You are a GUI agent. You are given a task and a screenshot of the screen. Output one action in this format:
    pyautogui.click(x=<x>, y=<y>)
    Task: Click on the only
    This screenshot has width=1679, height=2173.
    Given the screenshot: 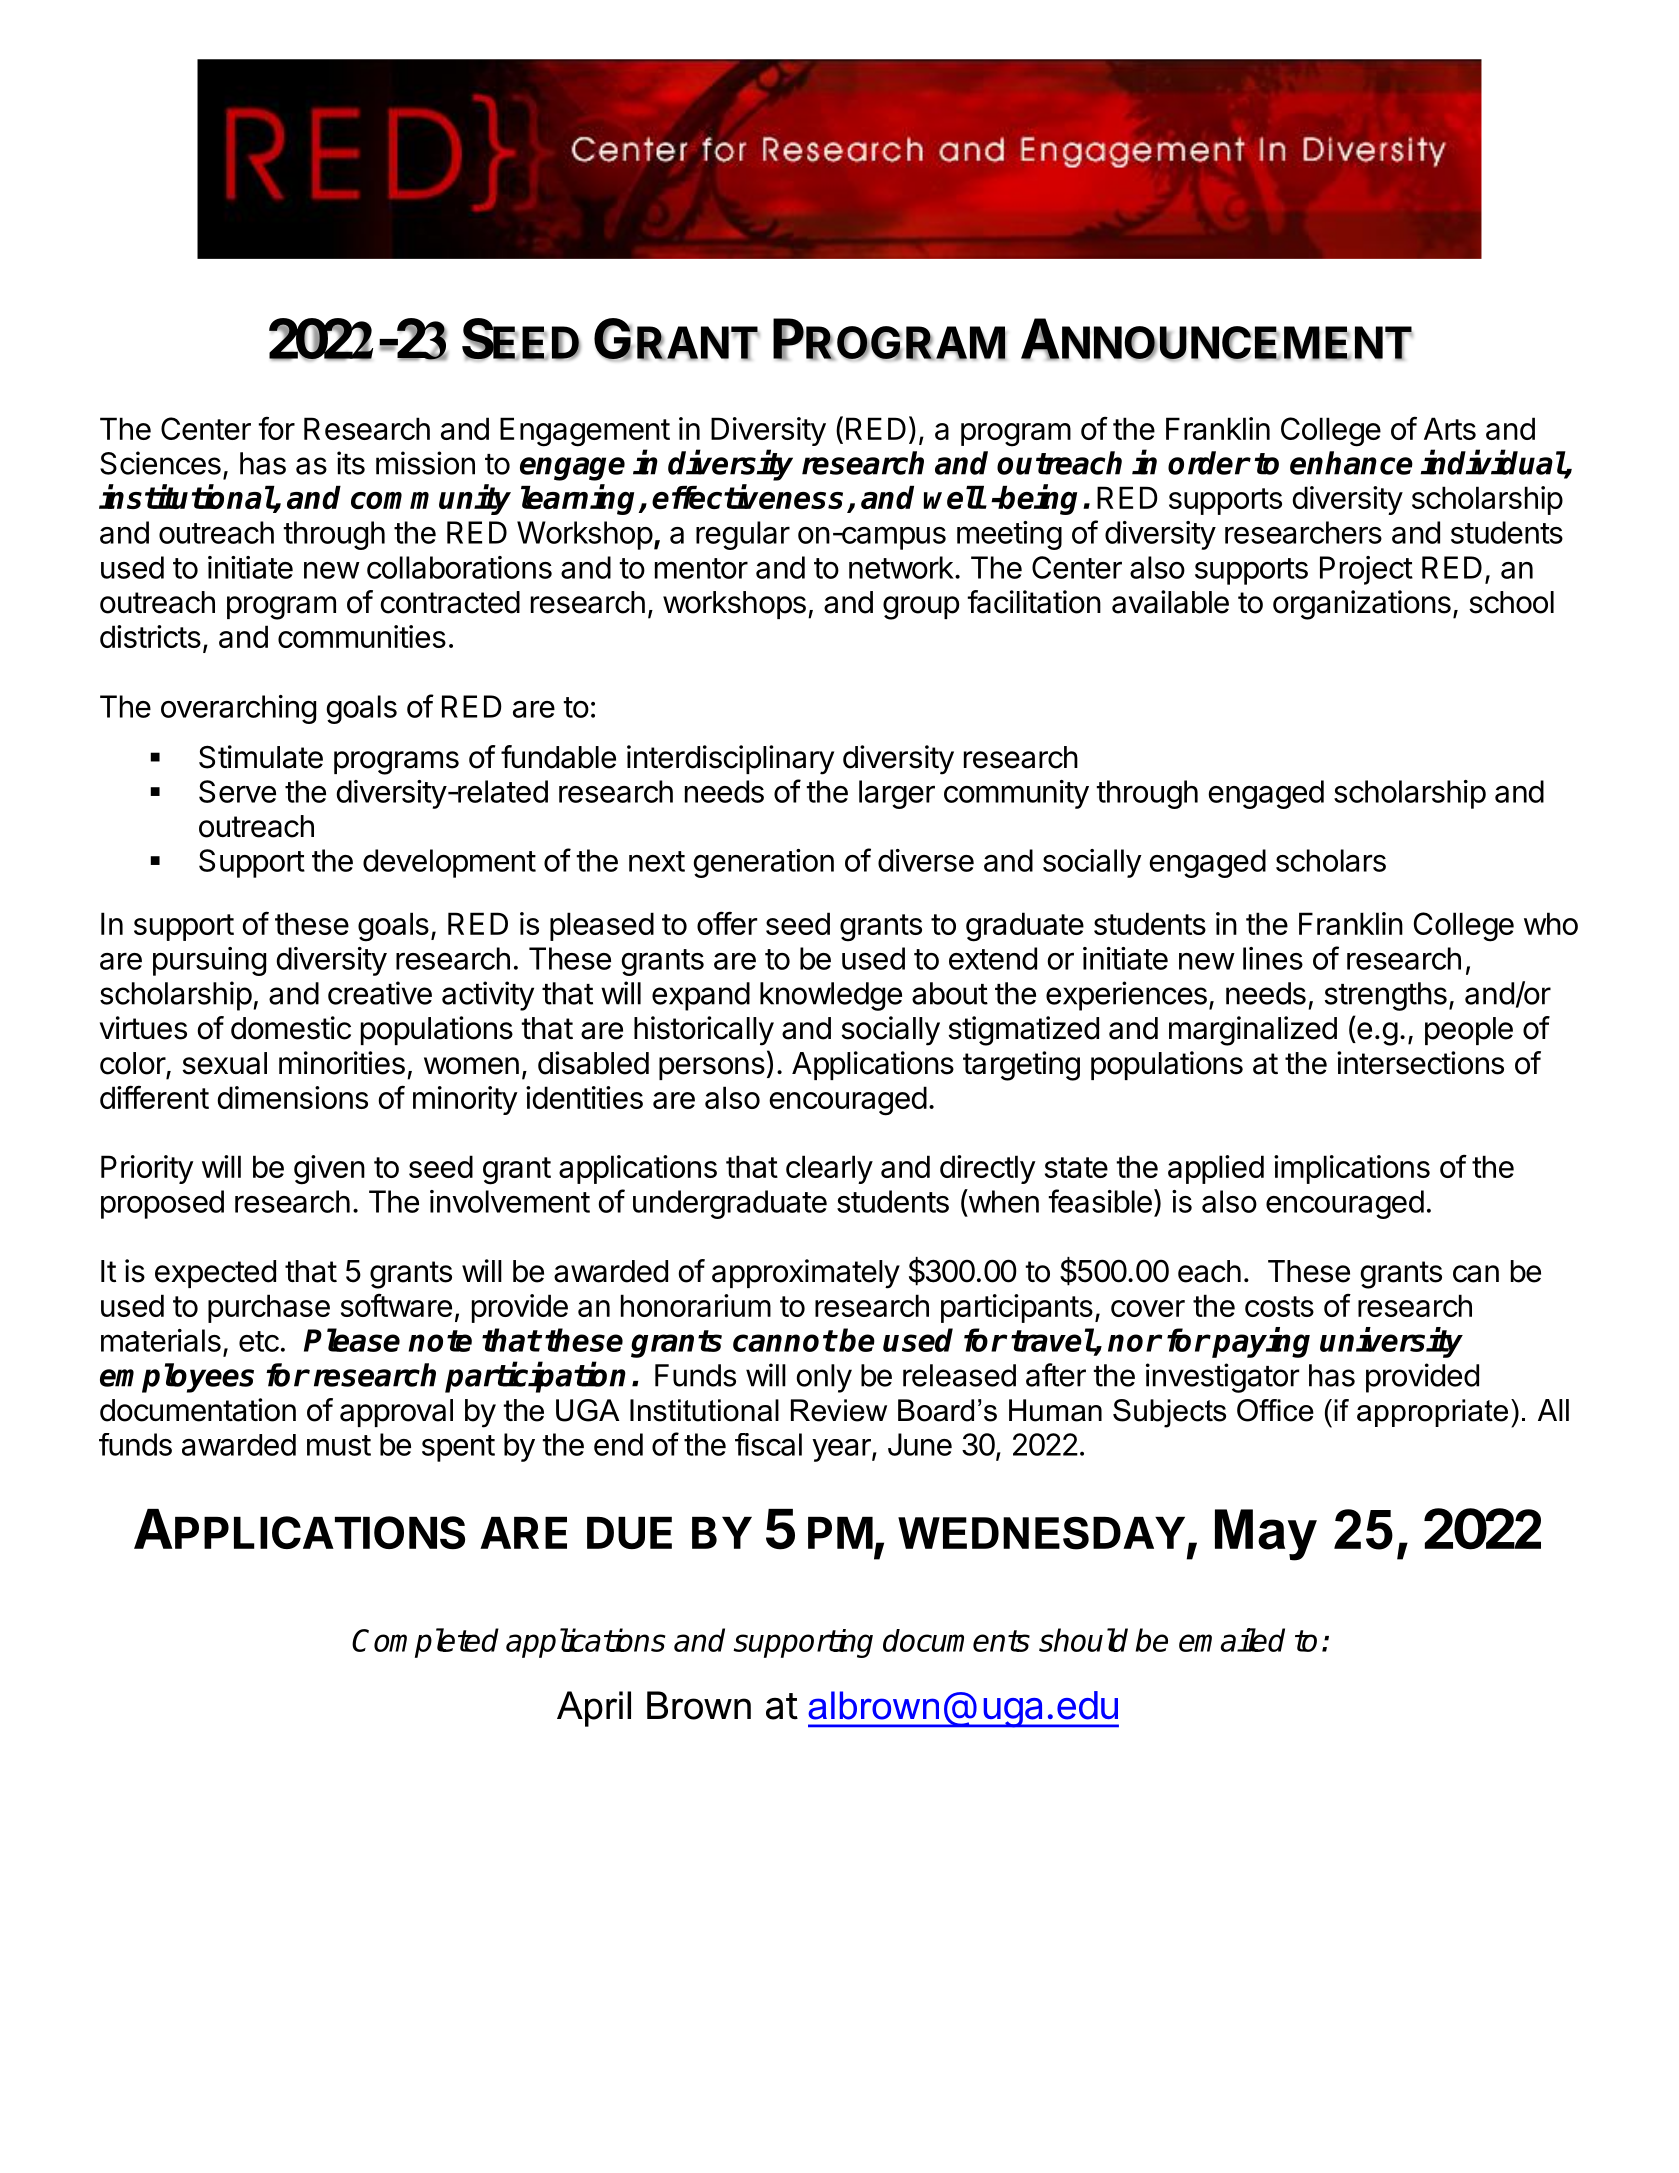 What is the action you would take?
    pyautogui.click(x=824, y=1378)
